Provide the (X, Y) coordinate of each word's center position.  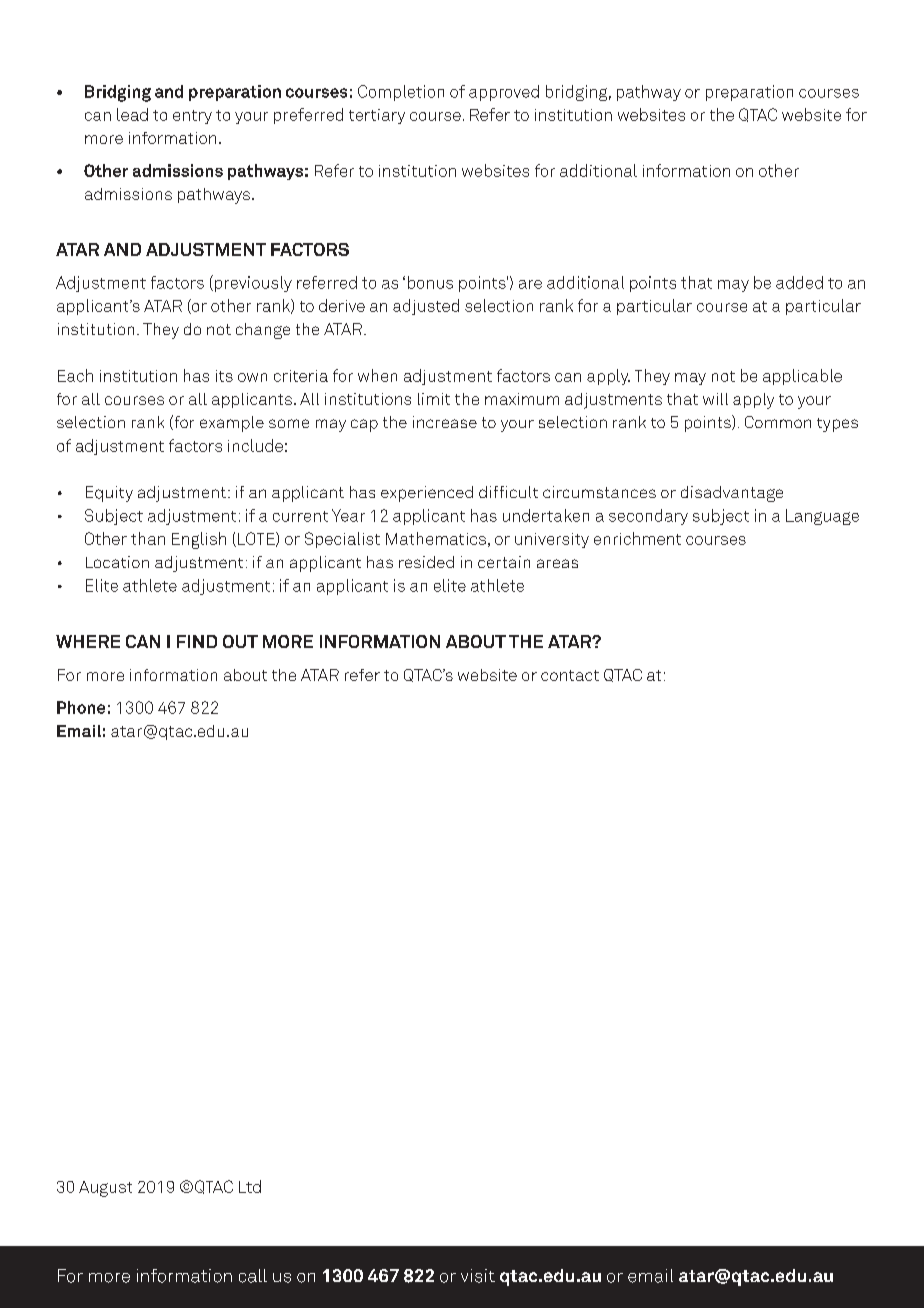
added (799, 282)
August (105, 1189)
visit (478, 1276)
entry (192, 117)
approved (504, 93)
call (253, 1276)
